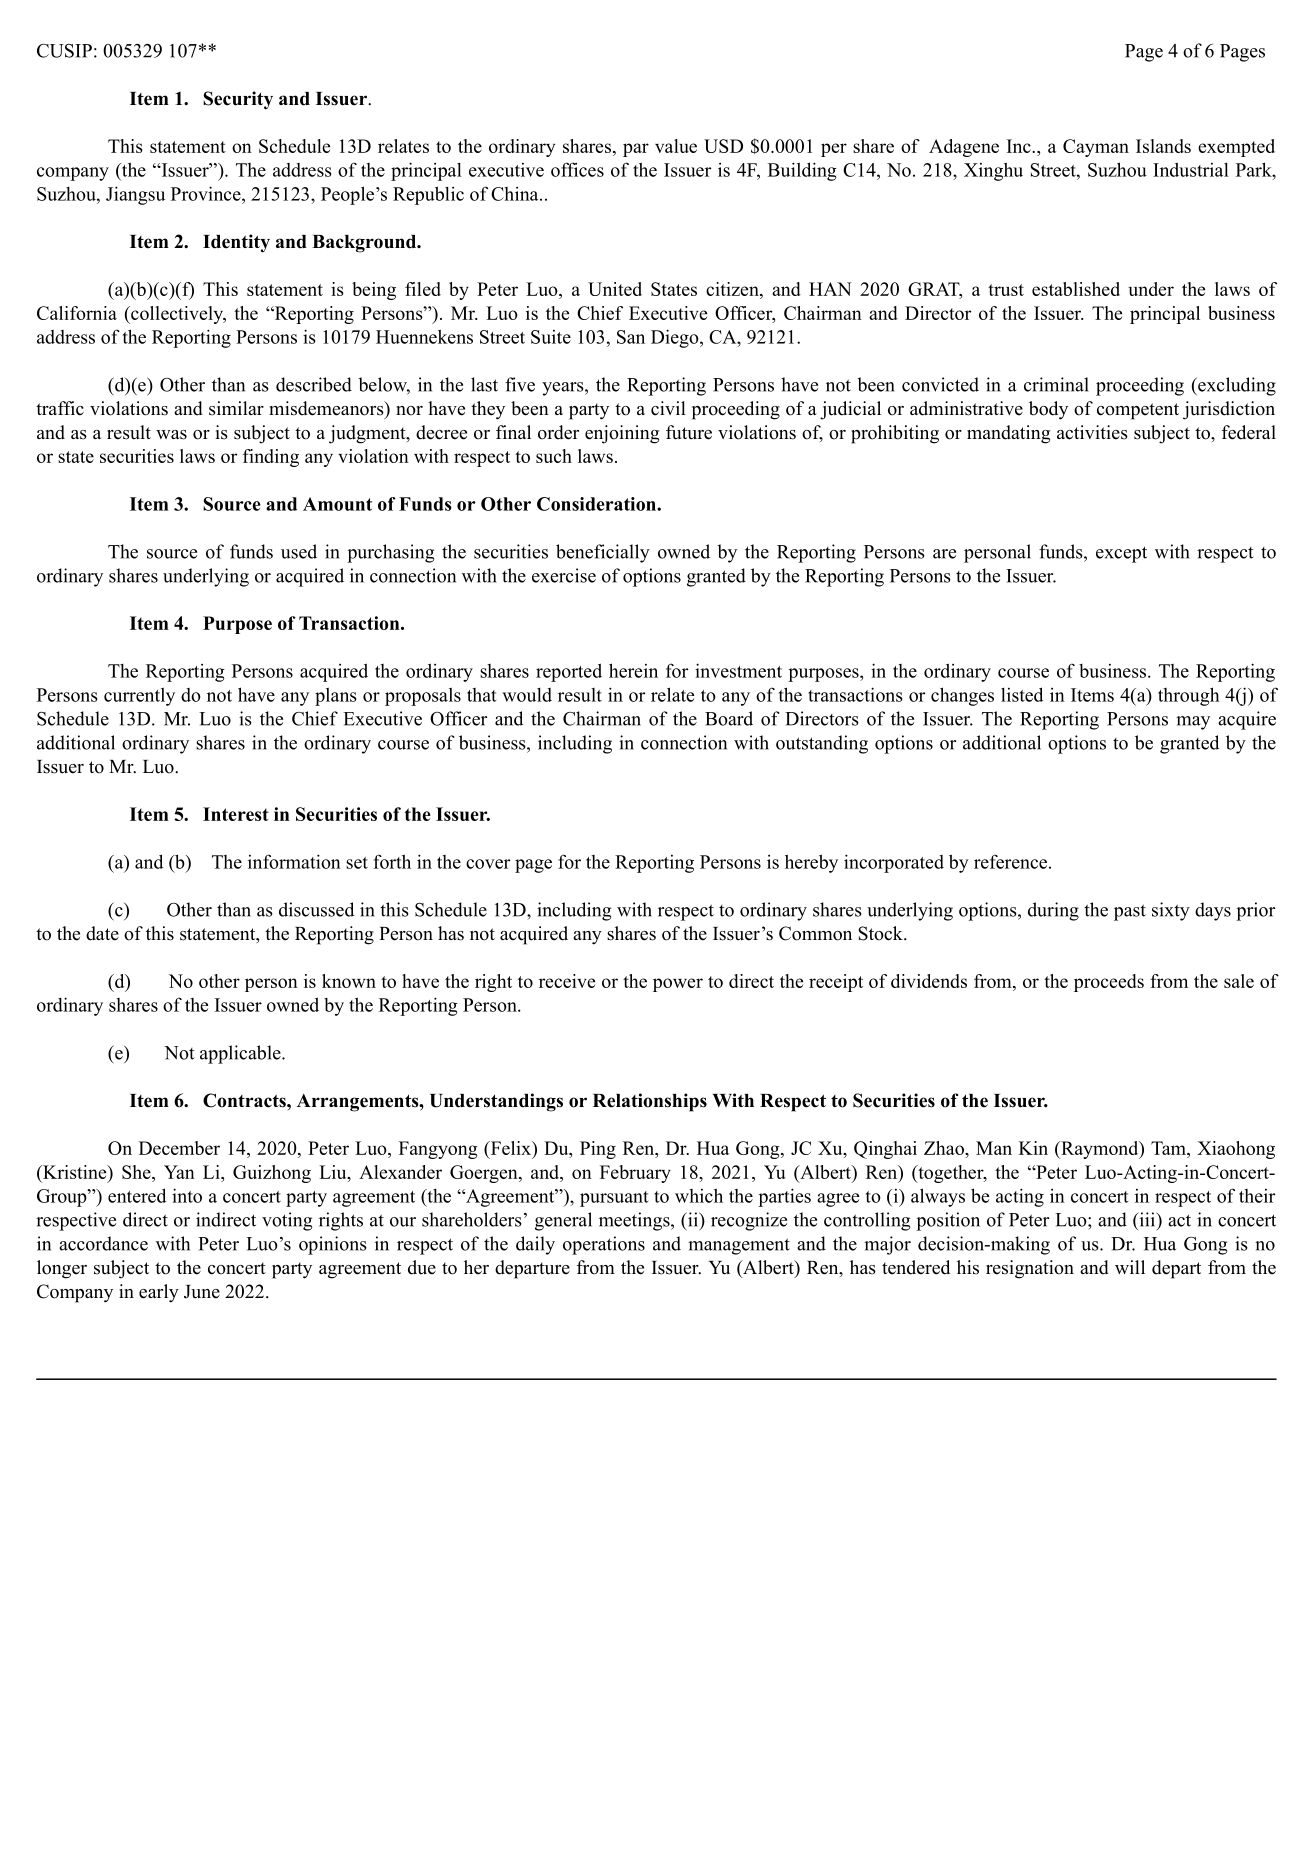  Describe the element at coordinates (1130, 1267) in the screenshot. I see `will` at that location.
